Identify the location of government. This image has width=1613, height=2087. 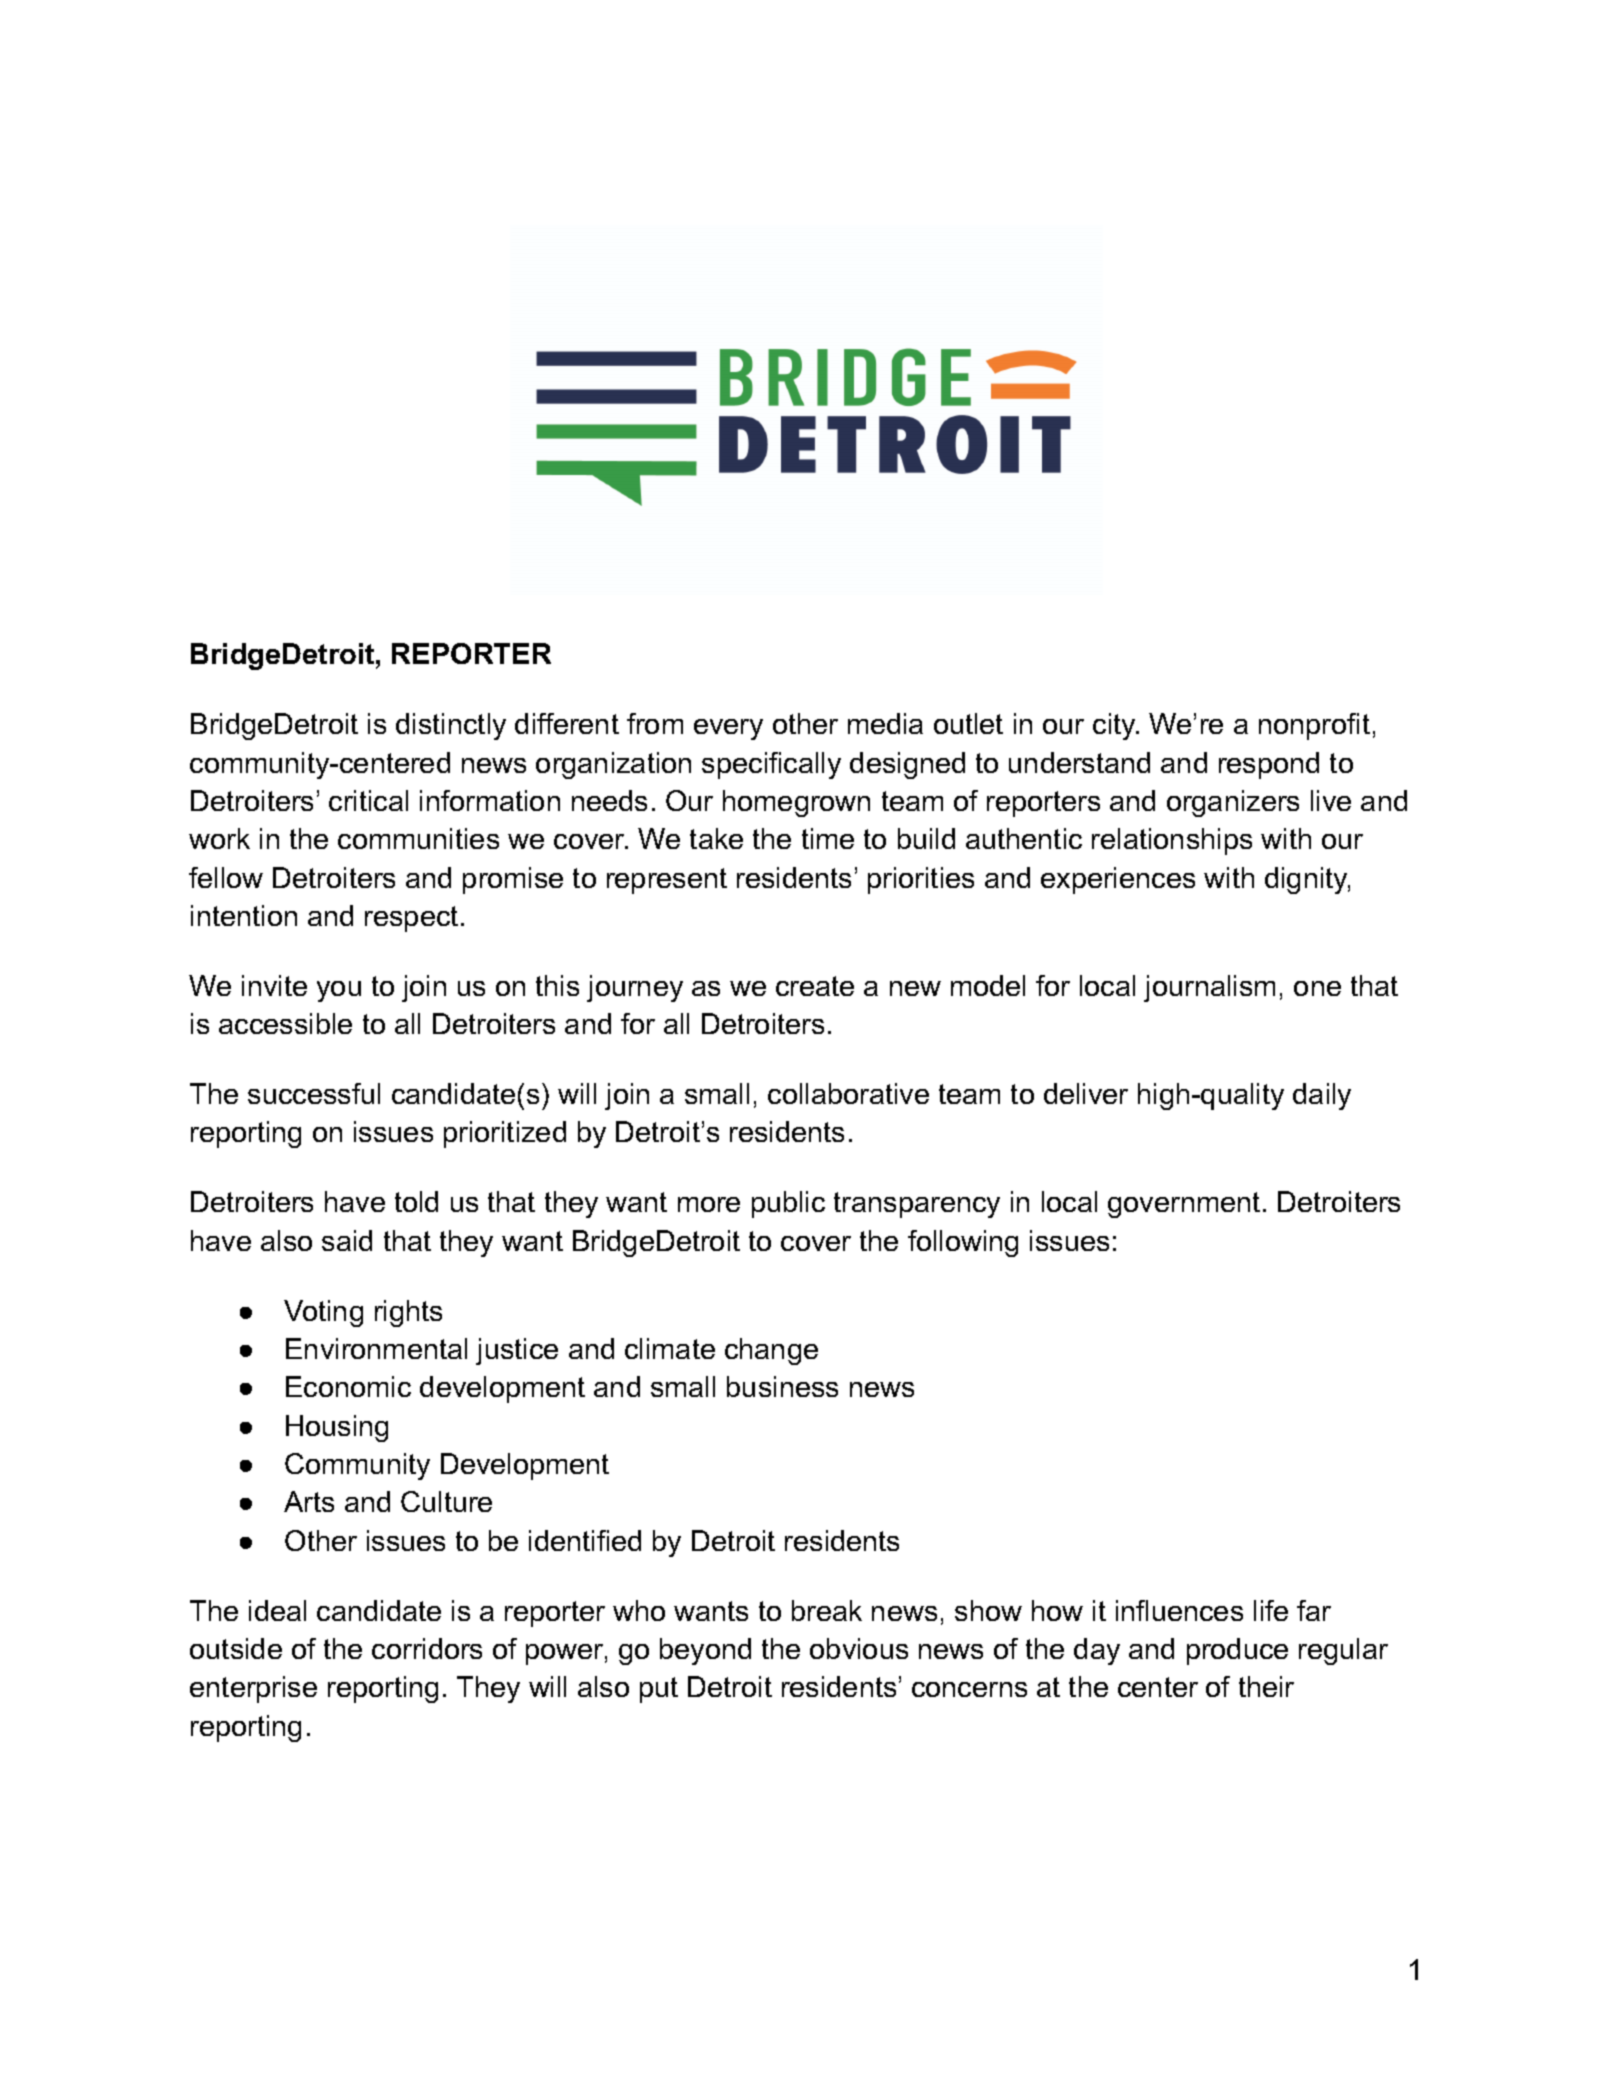
(1184, 1205).
